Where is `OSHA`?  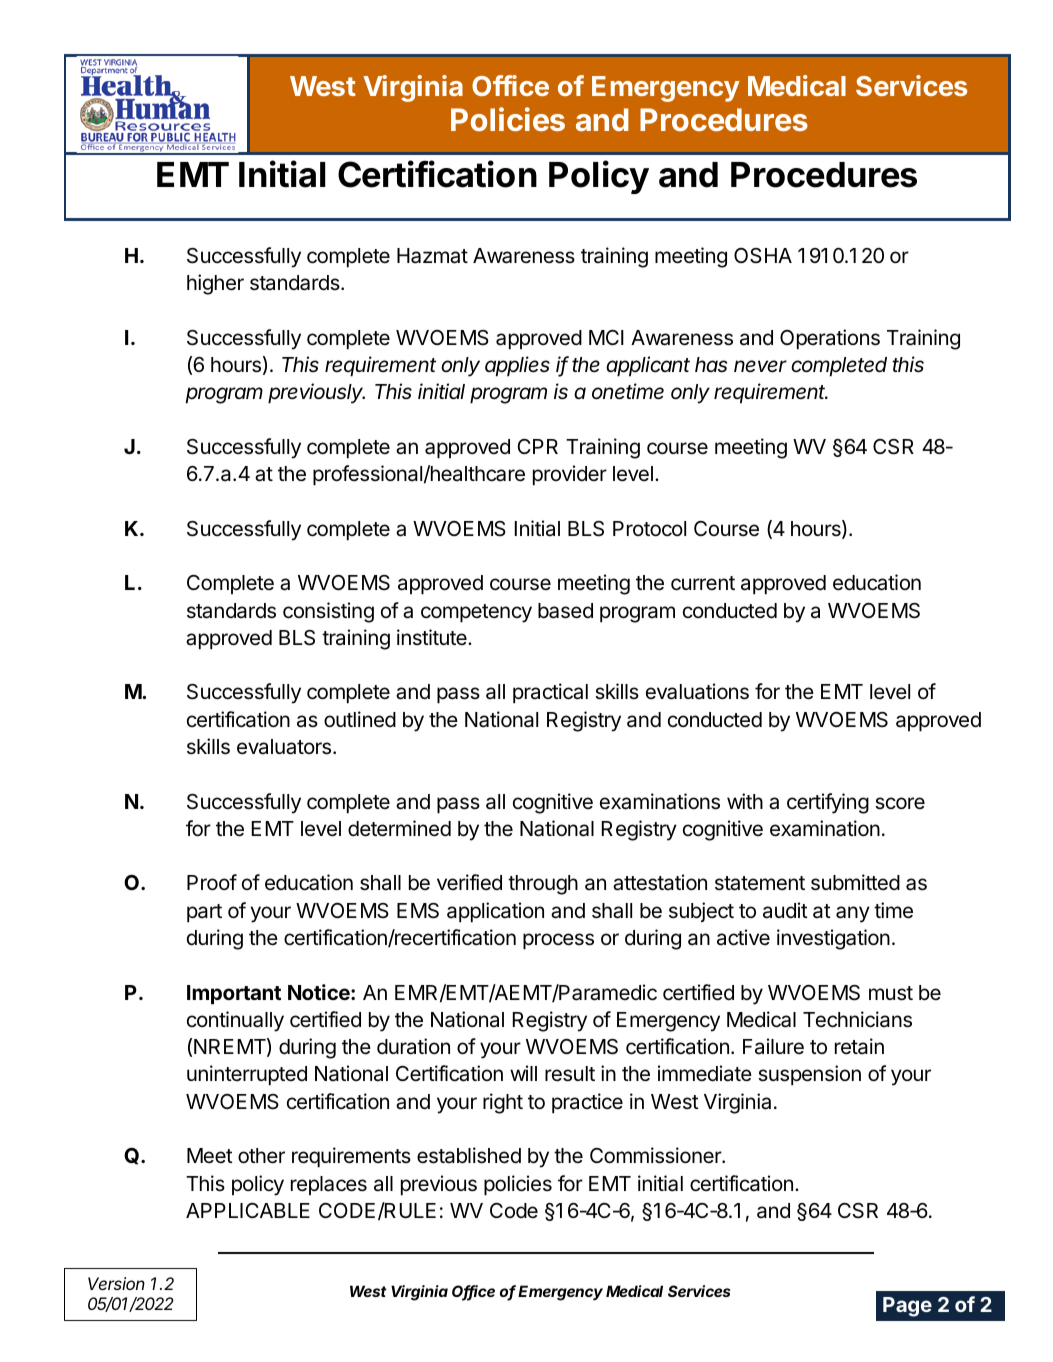
OSHA is located at coordinates (763, 256).
